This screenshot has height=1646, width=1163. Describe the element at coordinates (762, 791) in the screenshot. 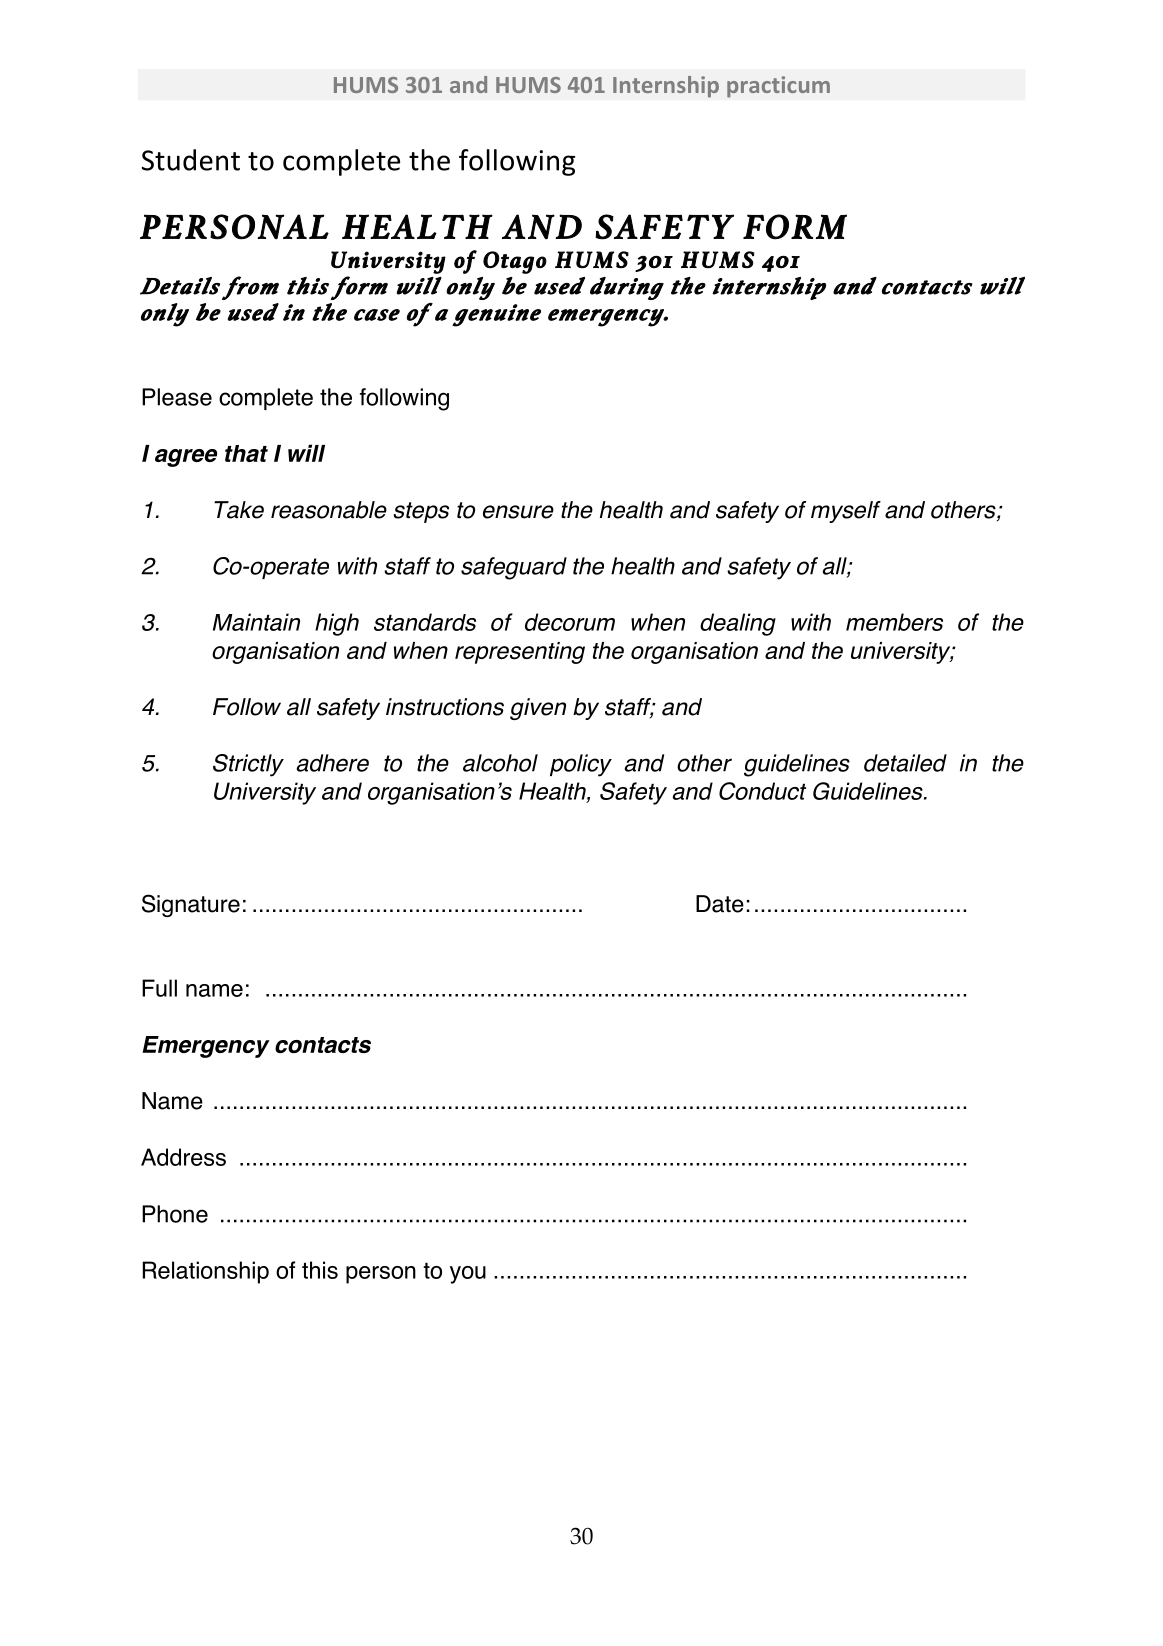

I see `Conduct` at that location.
